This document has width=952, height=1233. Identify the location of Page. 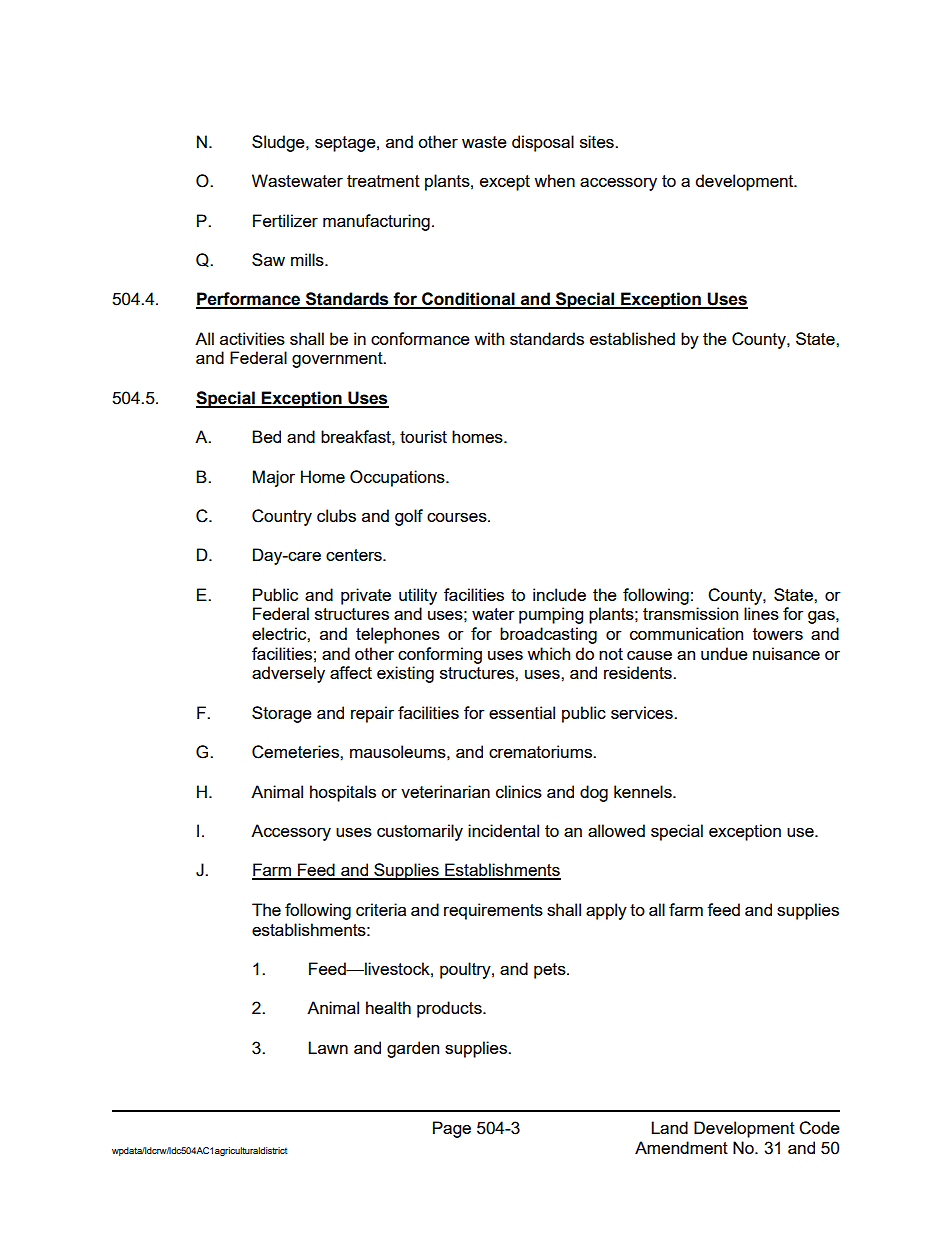
(452, 1129).
